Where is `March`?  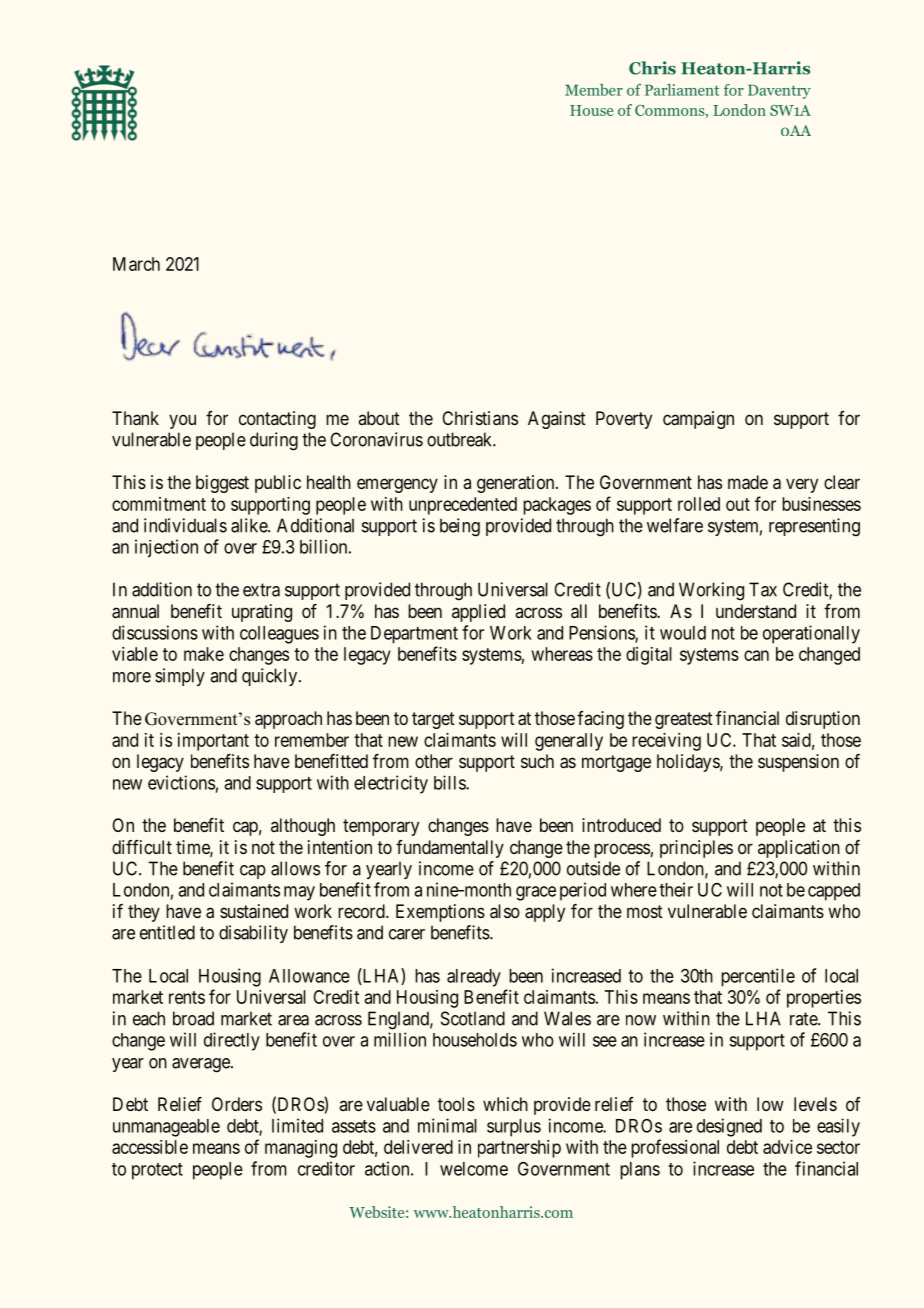
March is located at coordinates (136, 264).
